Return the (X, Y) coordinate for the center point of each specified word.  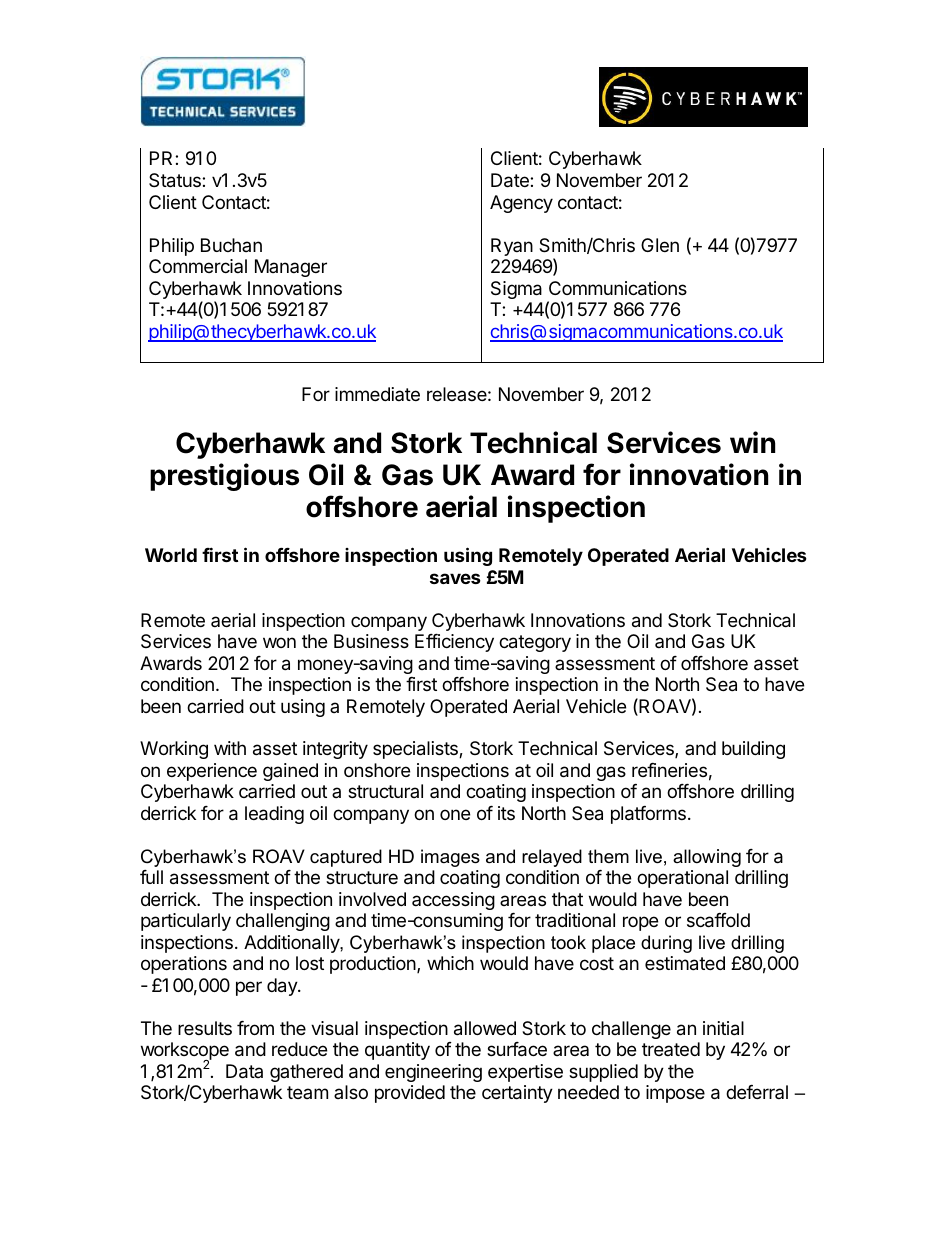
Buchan (231, 245)
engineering (433, 1073)
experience (212, 772)
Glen (660, 245)
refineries (669, 770)
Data (244, 1071)
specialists (416, 750)
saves (455, 578)
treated (671, 1049)
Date (511, 180)
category (535, 643)
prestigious (224, 477)
